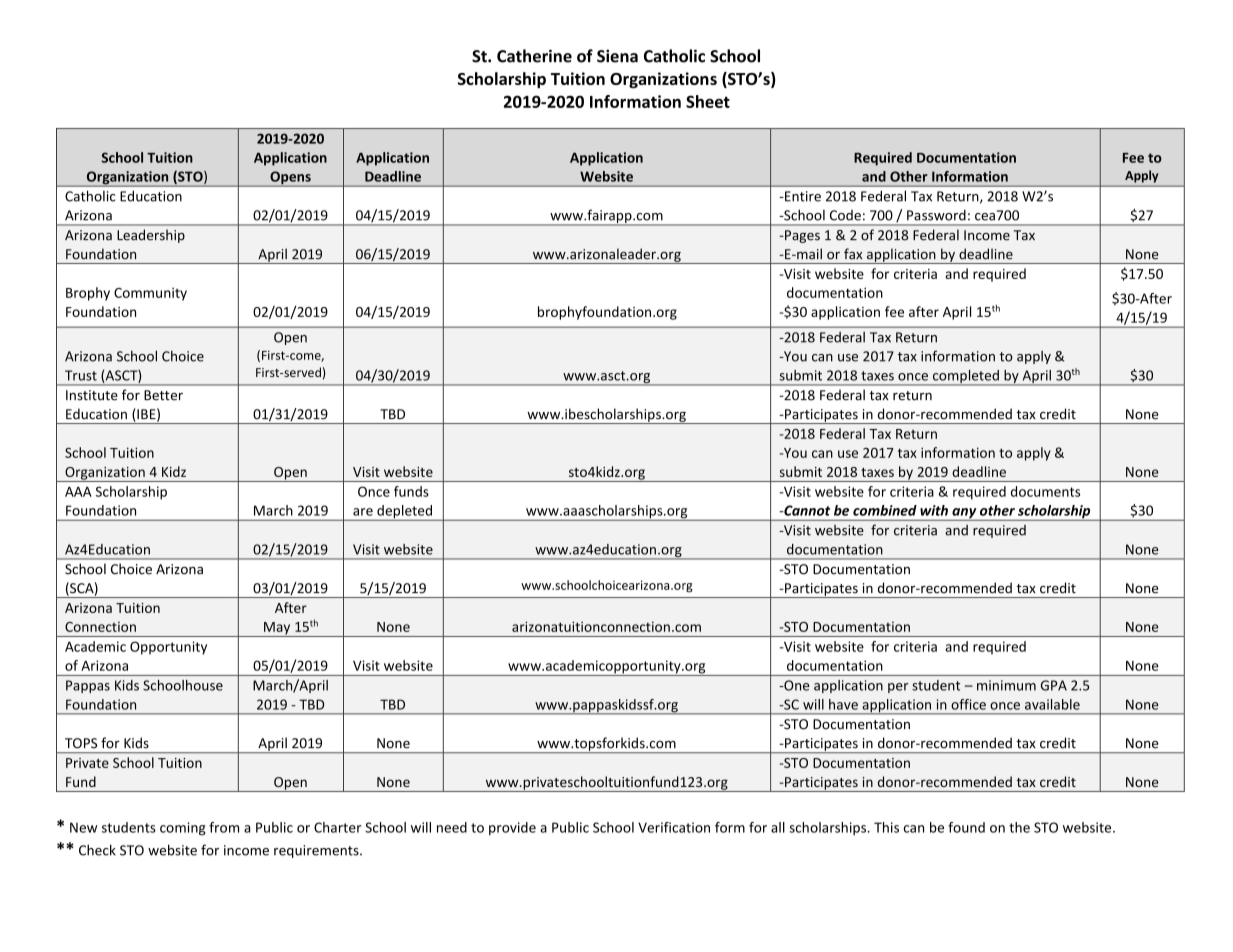 The width and height of the document is (1233, 952). What do you see at coordinates (512, 828) in the document?
I see `provide` at bounding box center [512, 828].
